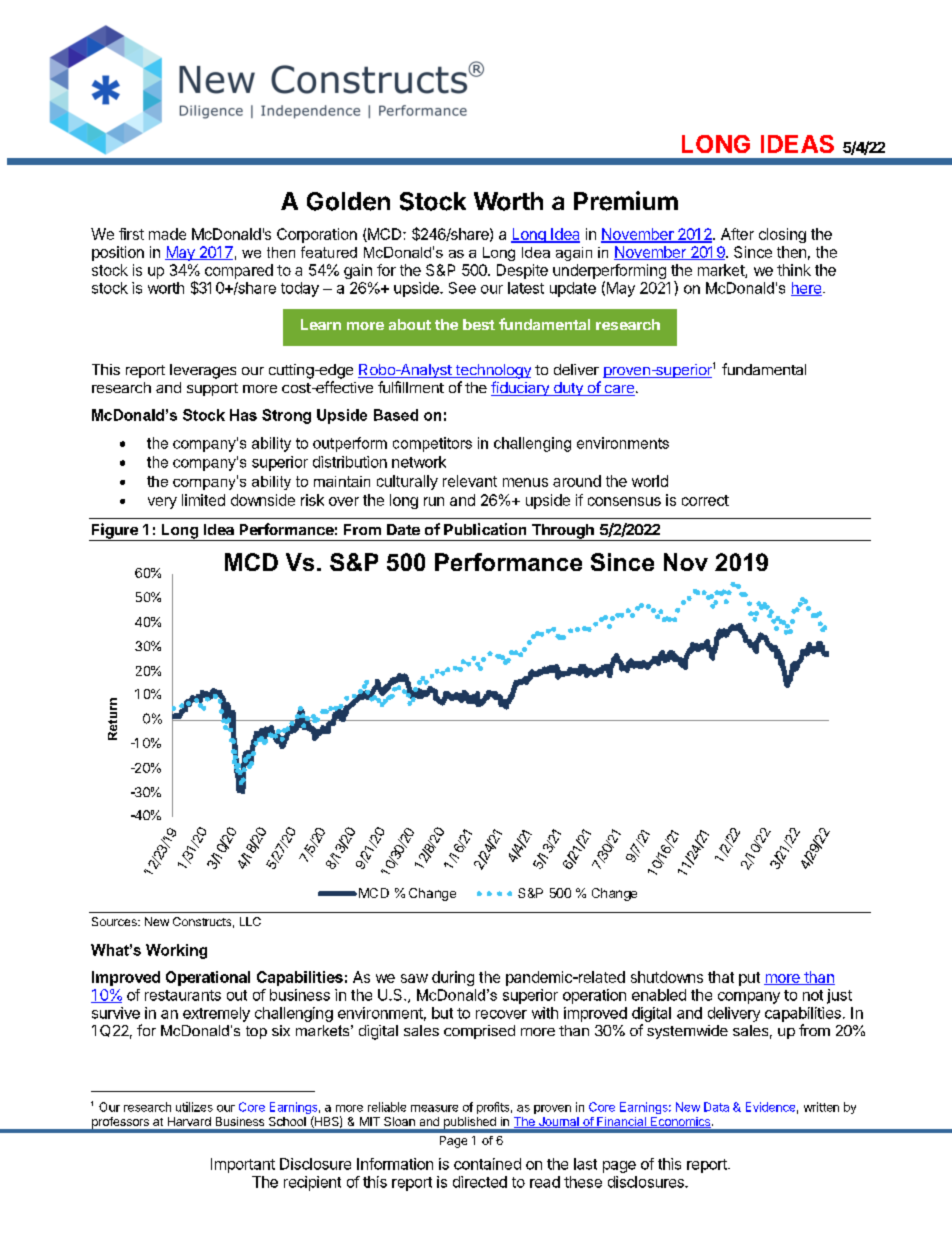 The width and height of the screenshot is (952, 1233). What do you see at coordinates (167, 234) in the screenshot?
I see `made` at bounding box center [167, 234].
